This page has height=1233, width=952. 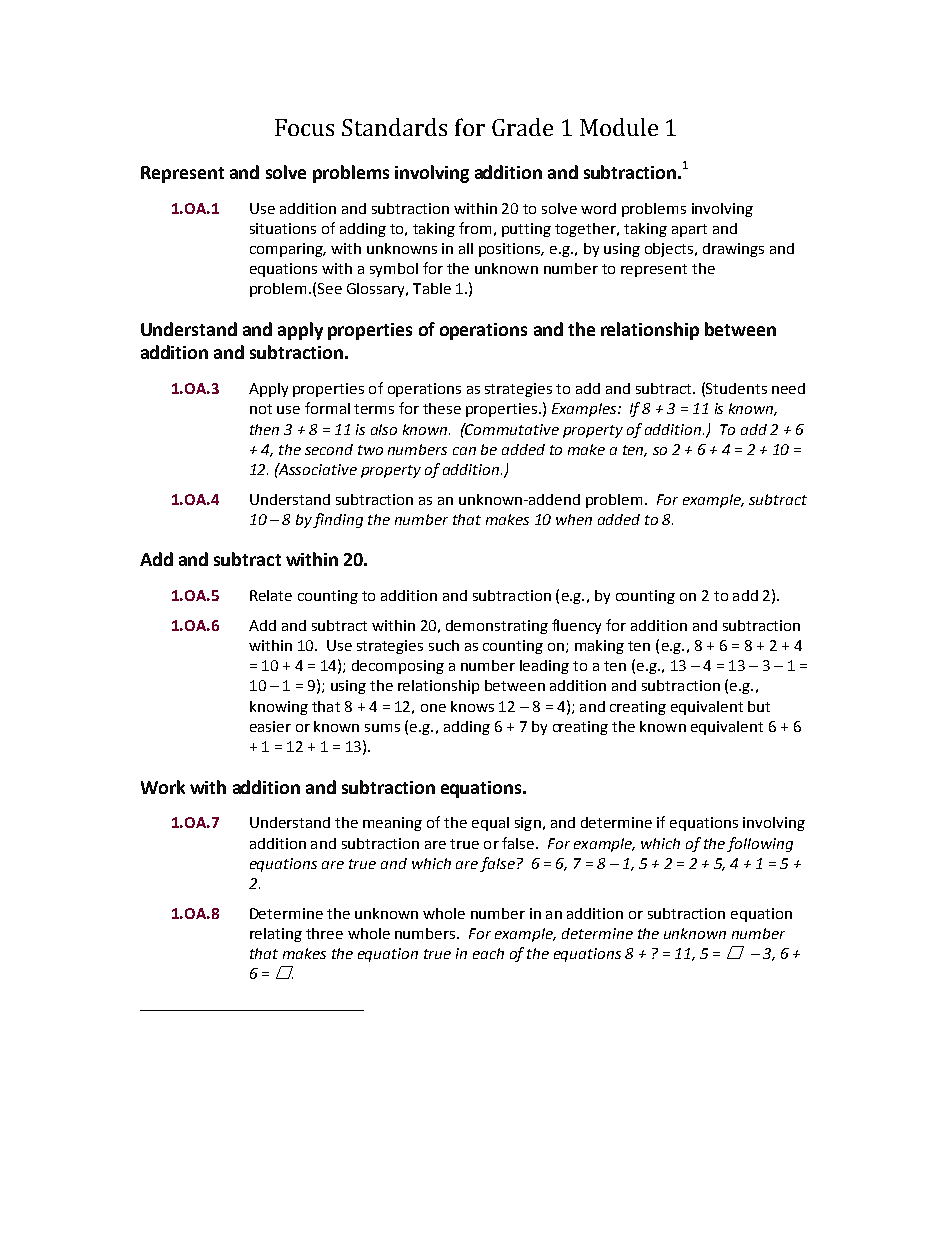 I want to click on Module, so click(x=619, y=127).
